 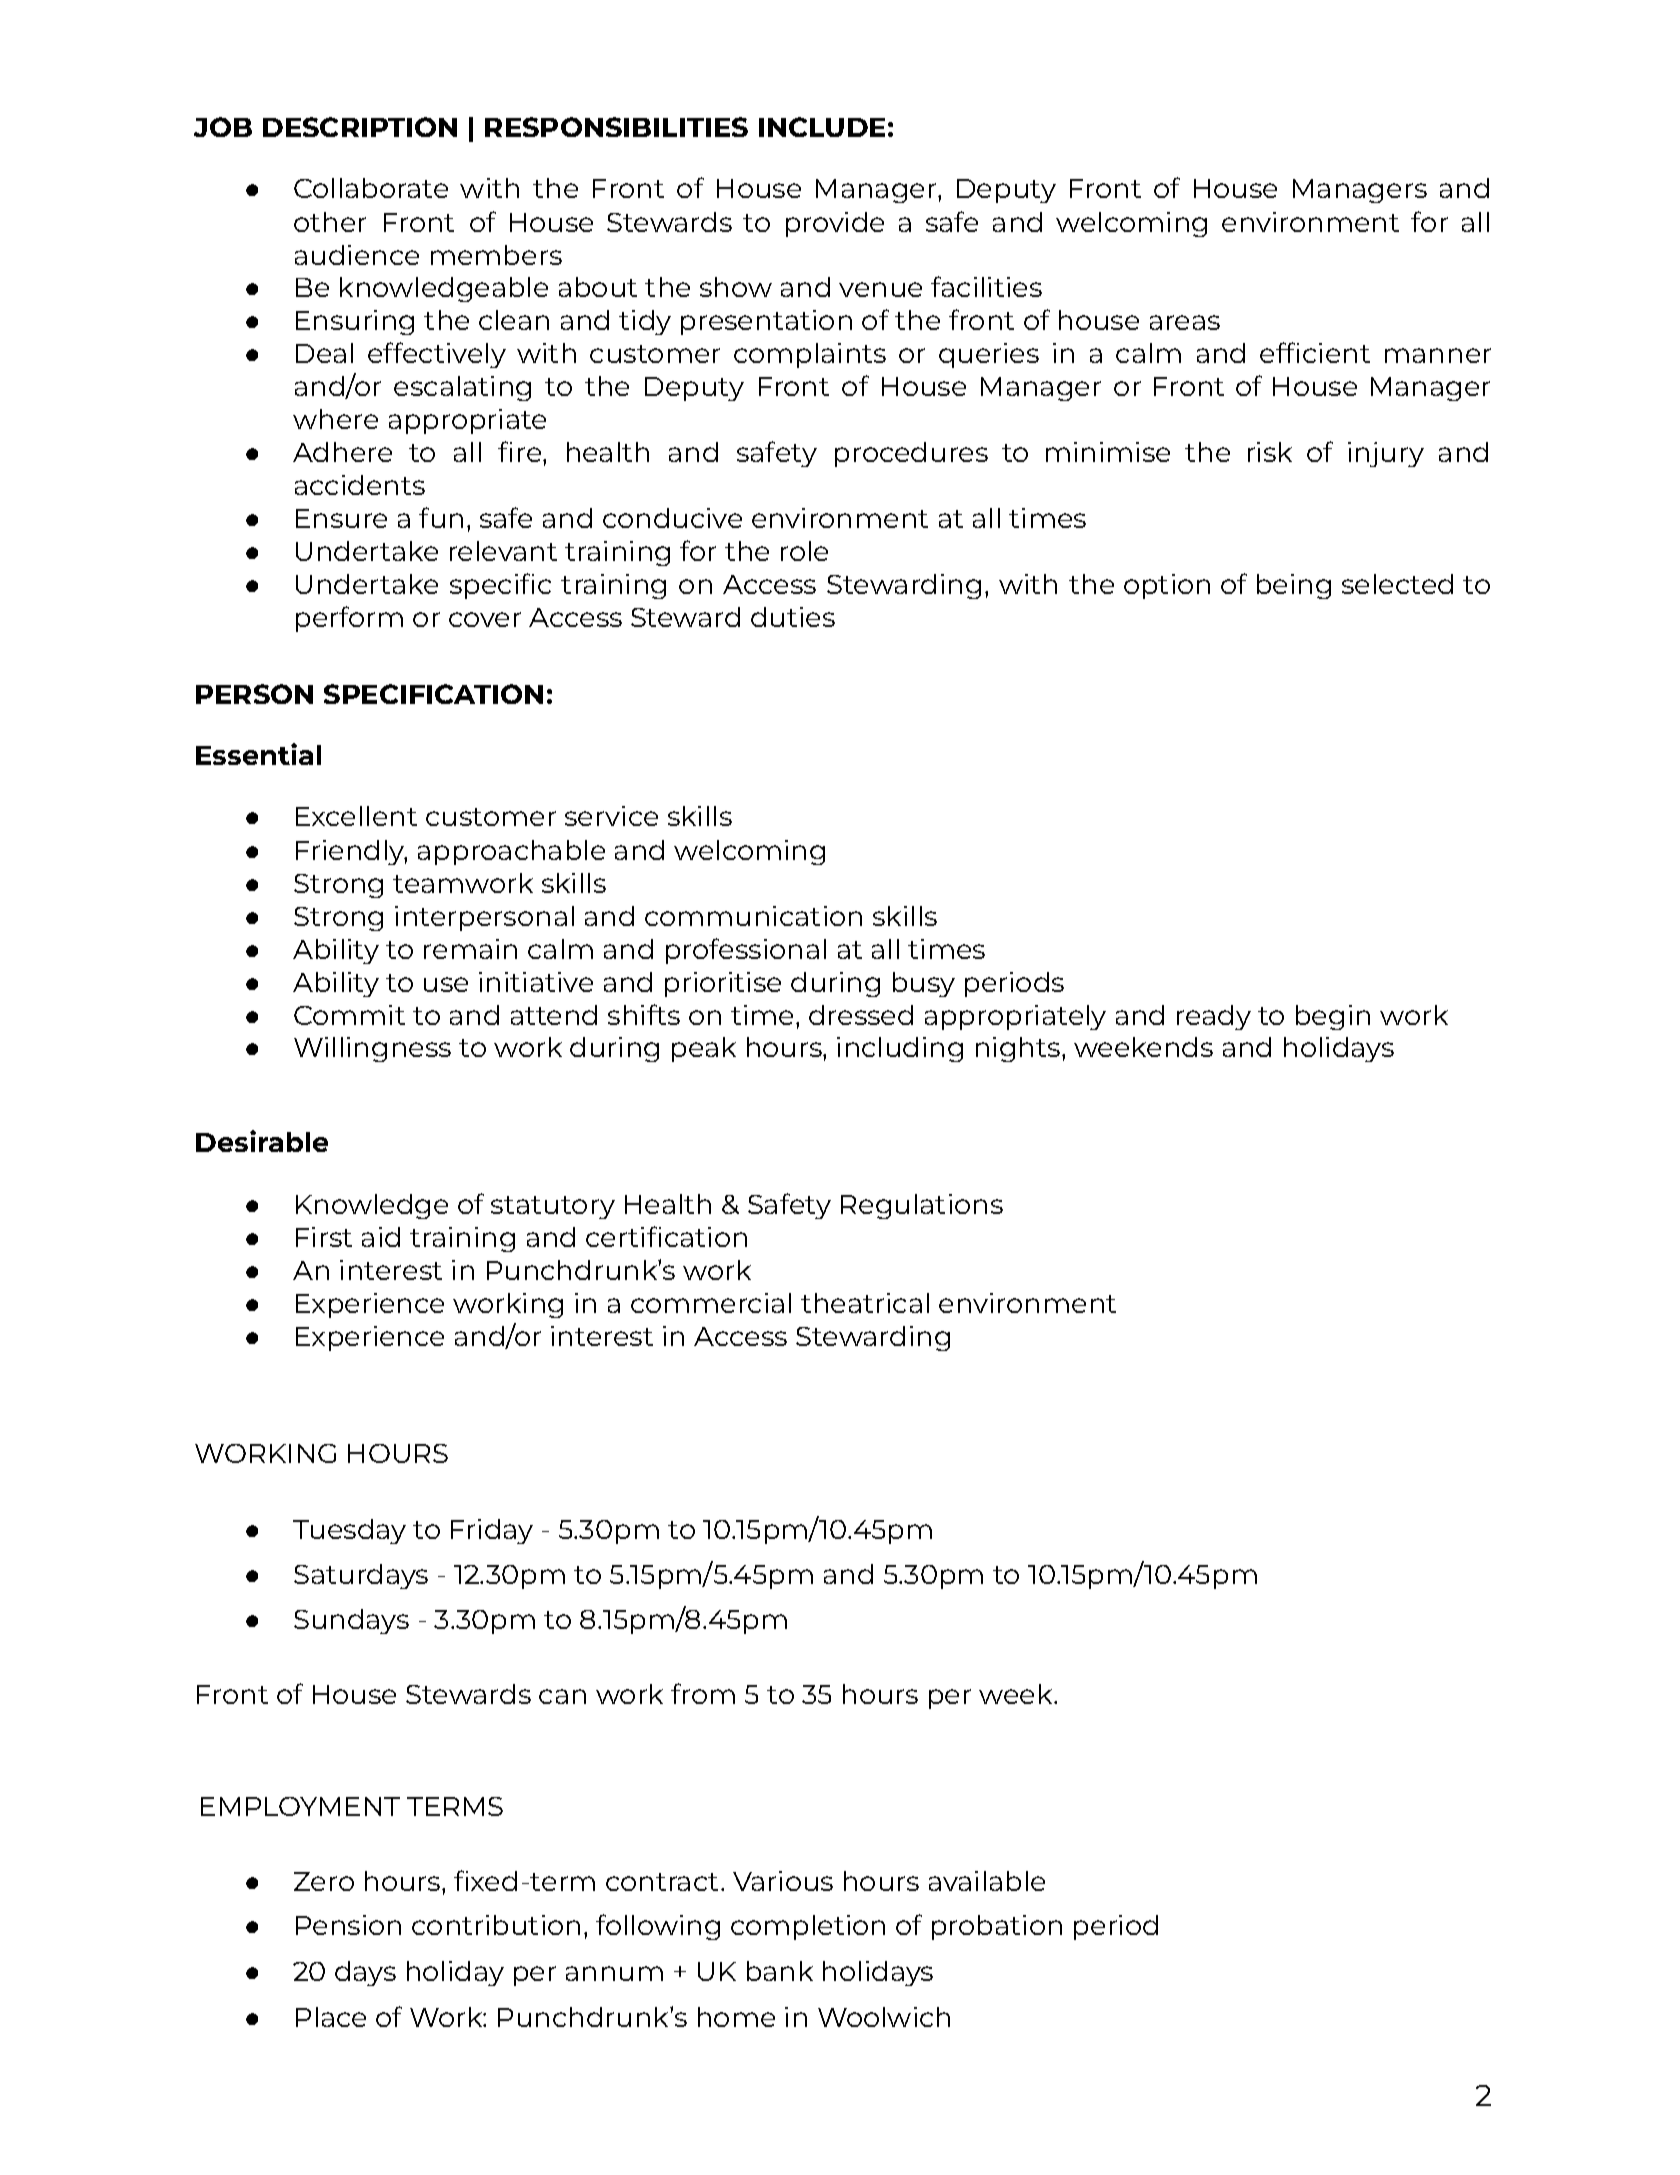 What do you see at coordinates (1294, 586) in the page?
I see `being` at bounding box center [1294, 586].
